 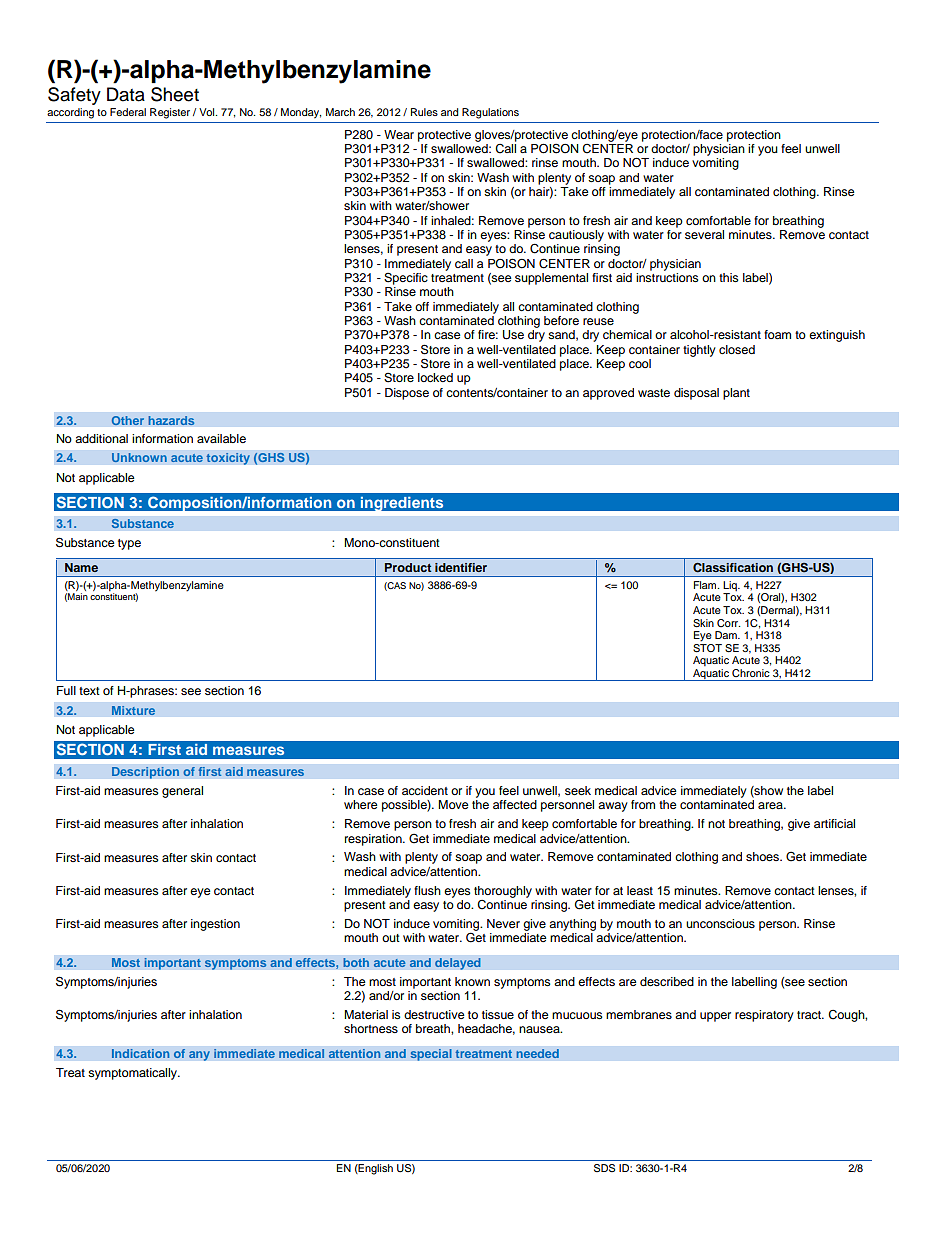 I want to click on hazards, so click(x=171, y=421).
